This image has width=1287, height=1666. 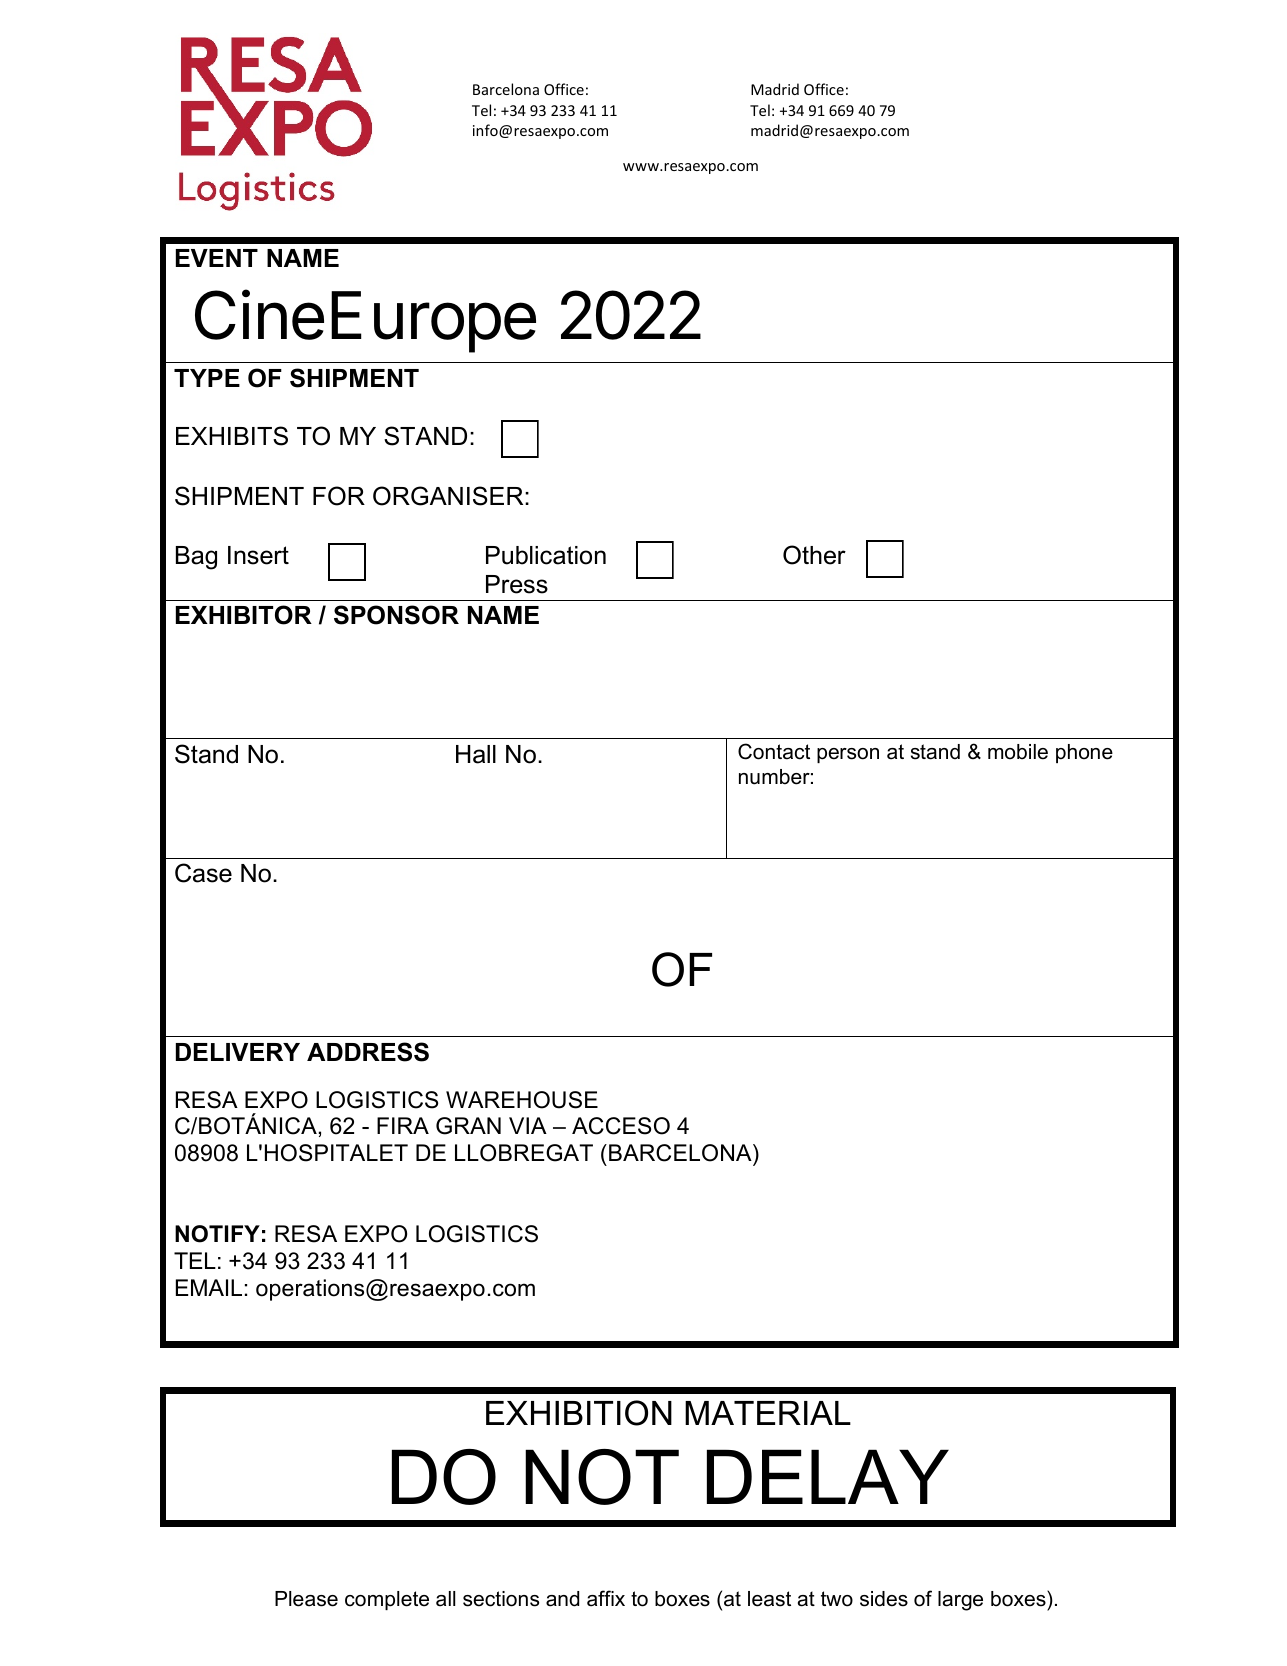 What do you see at coordinates (814, 555) in the image?
I see `Other` at bounding box center [814, 555].
